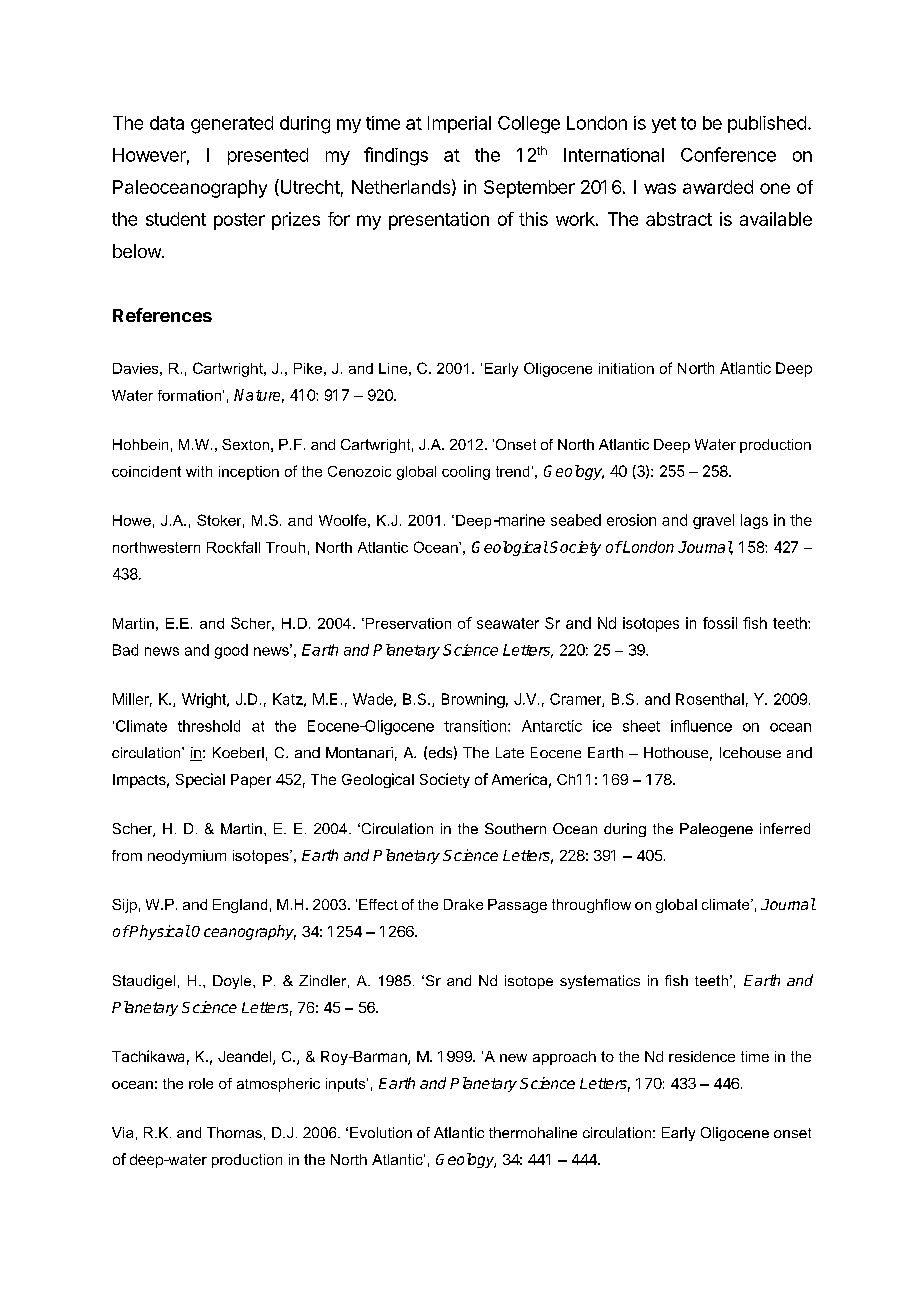  What do you see at coordinates (716, 830) in the screenshot?
I see `Paleogene` at bounding box center [716, 830].
